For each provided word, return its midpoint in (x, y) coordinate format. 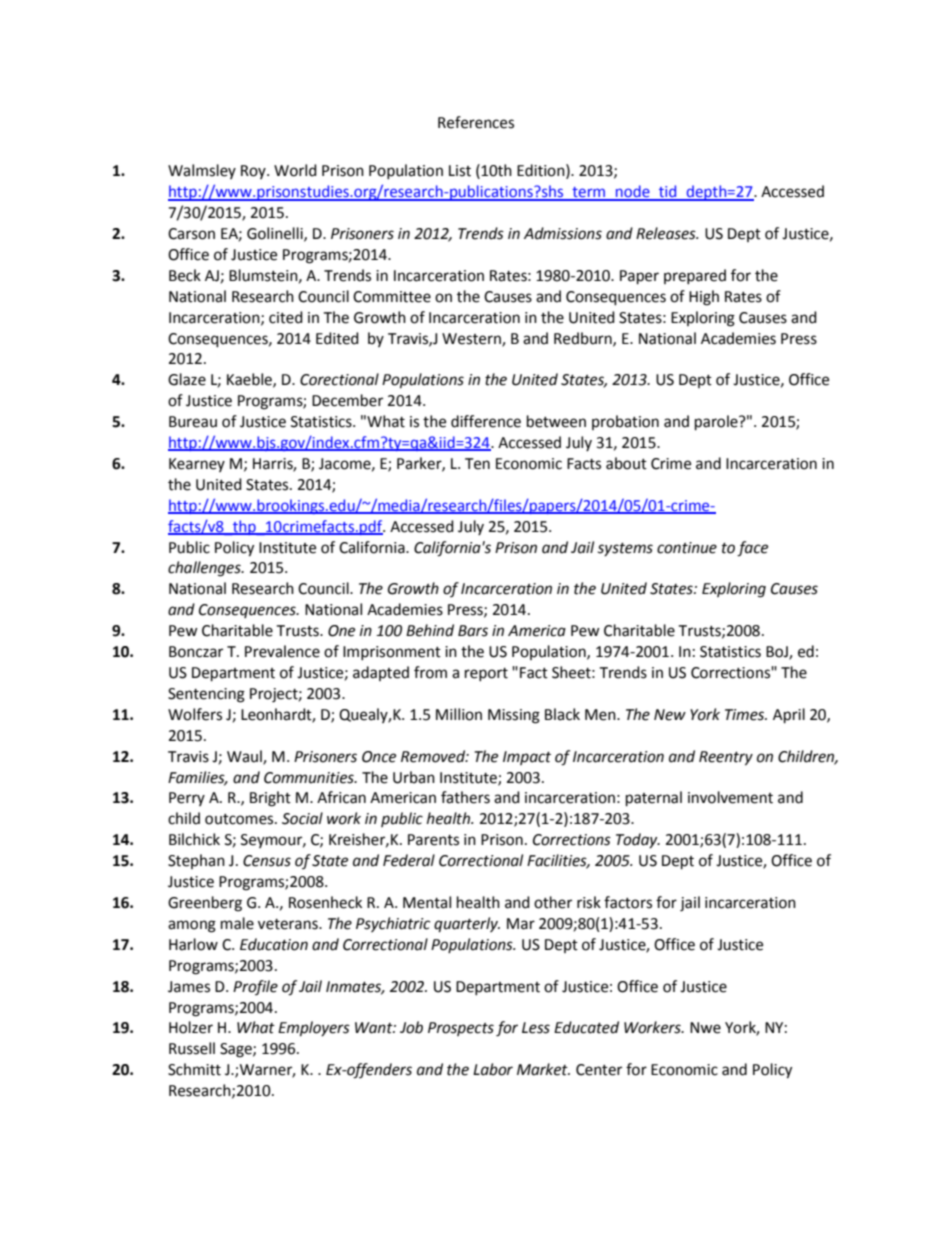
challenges (205, 569)
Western (472, 339)
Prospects (461, 1029)
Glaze (187, 379)
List (460, 171)
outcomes (240, 819)
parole (717, 423)
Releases (667, 233)
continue (687, 548)
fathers (465, 797)
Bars (473, 631)
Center (599, 1070)
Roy (254, 172)
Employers (314, 1029)
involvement (730, 797)
